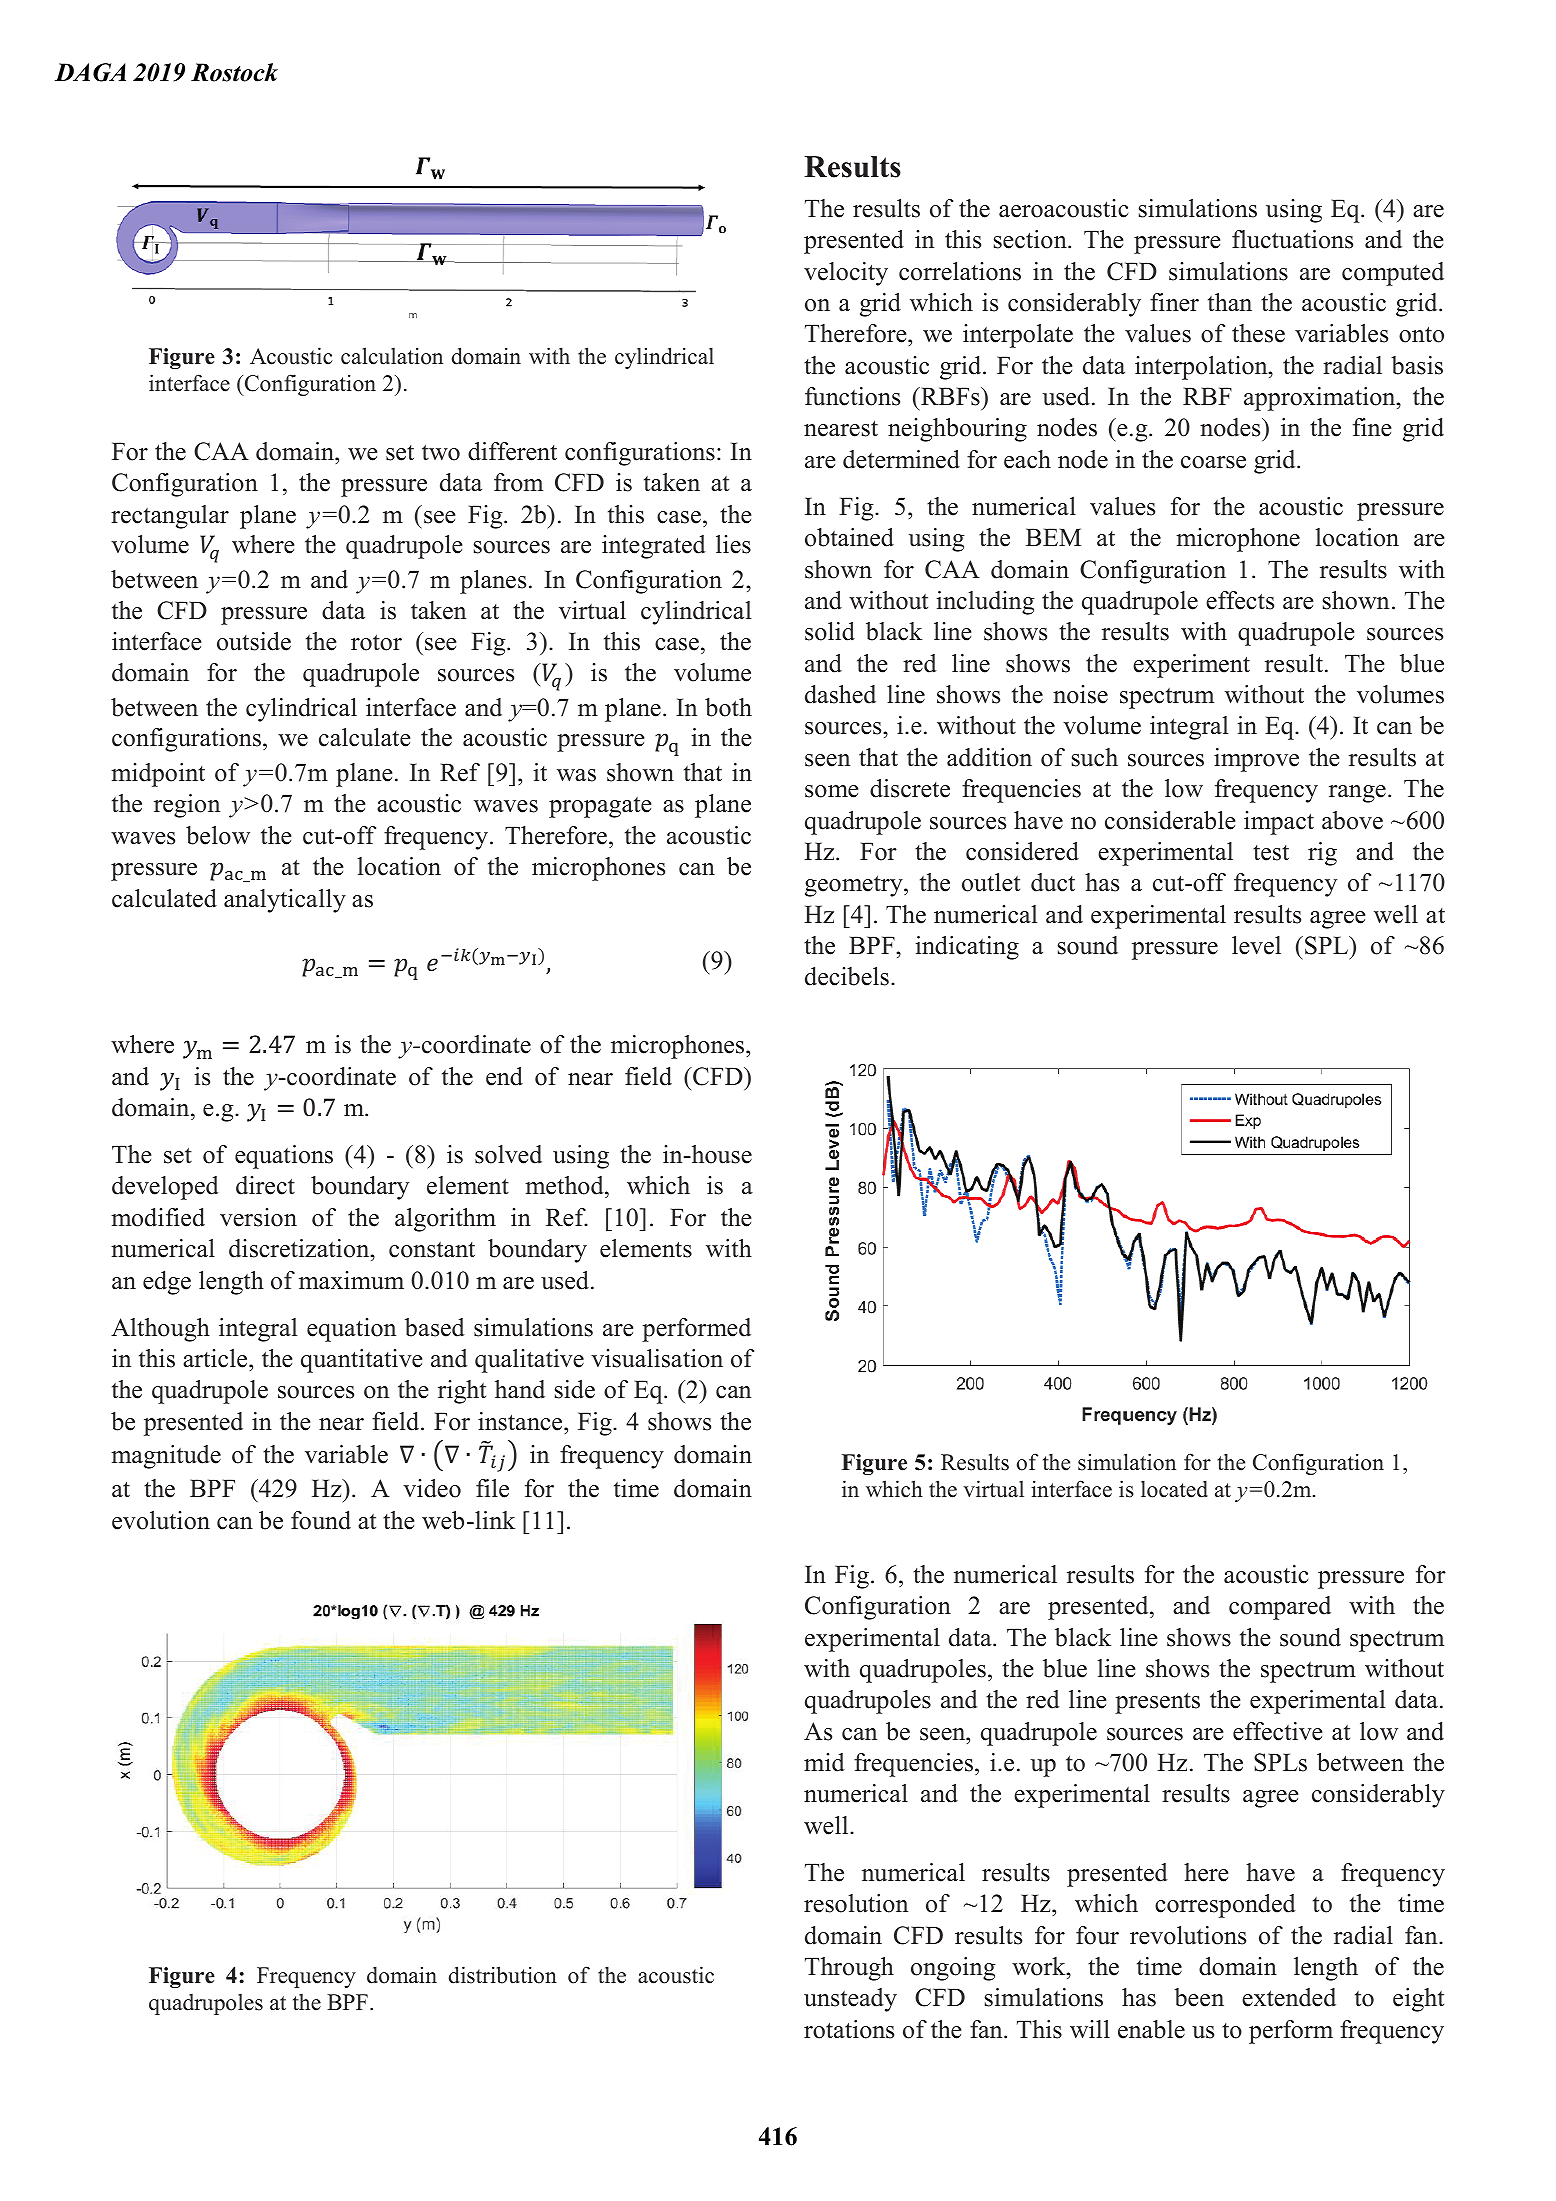 The height and width of the screenshot is (2201, 1556). I want to click on visualisation, so click(657, 1358).
